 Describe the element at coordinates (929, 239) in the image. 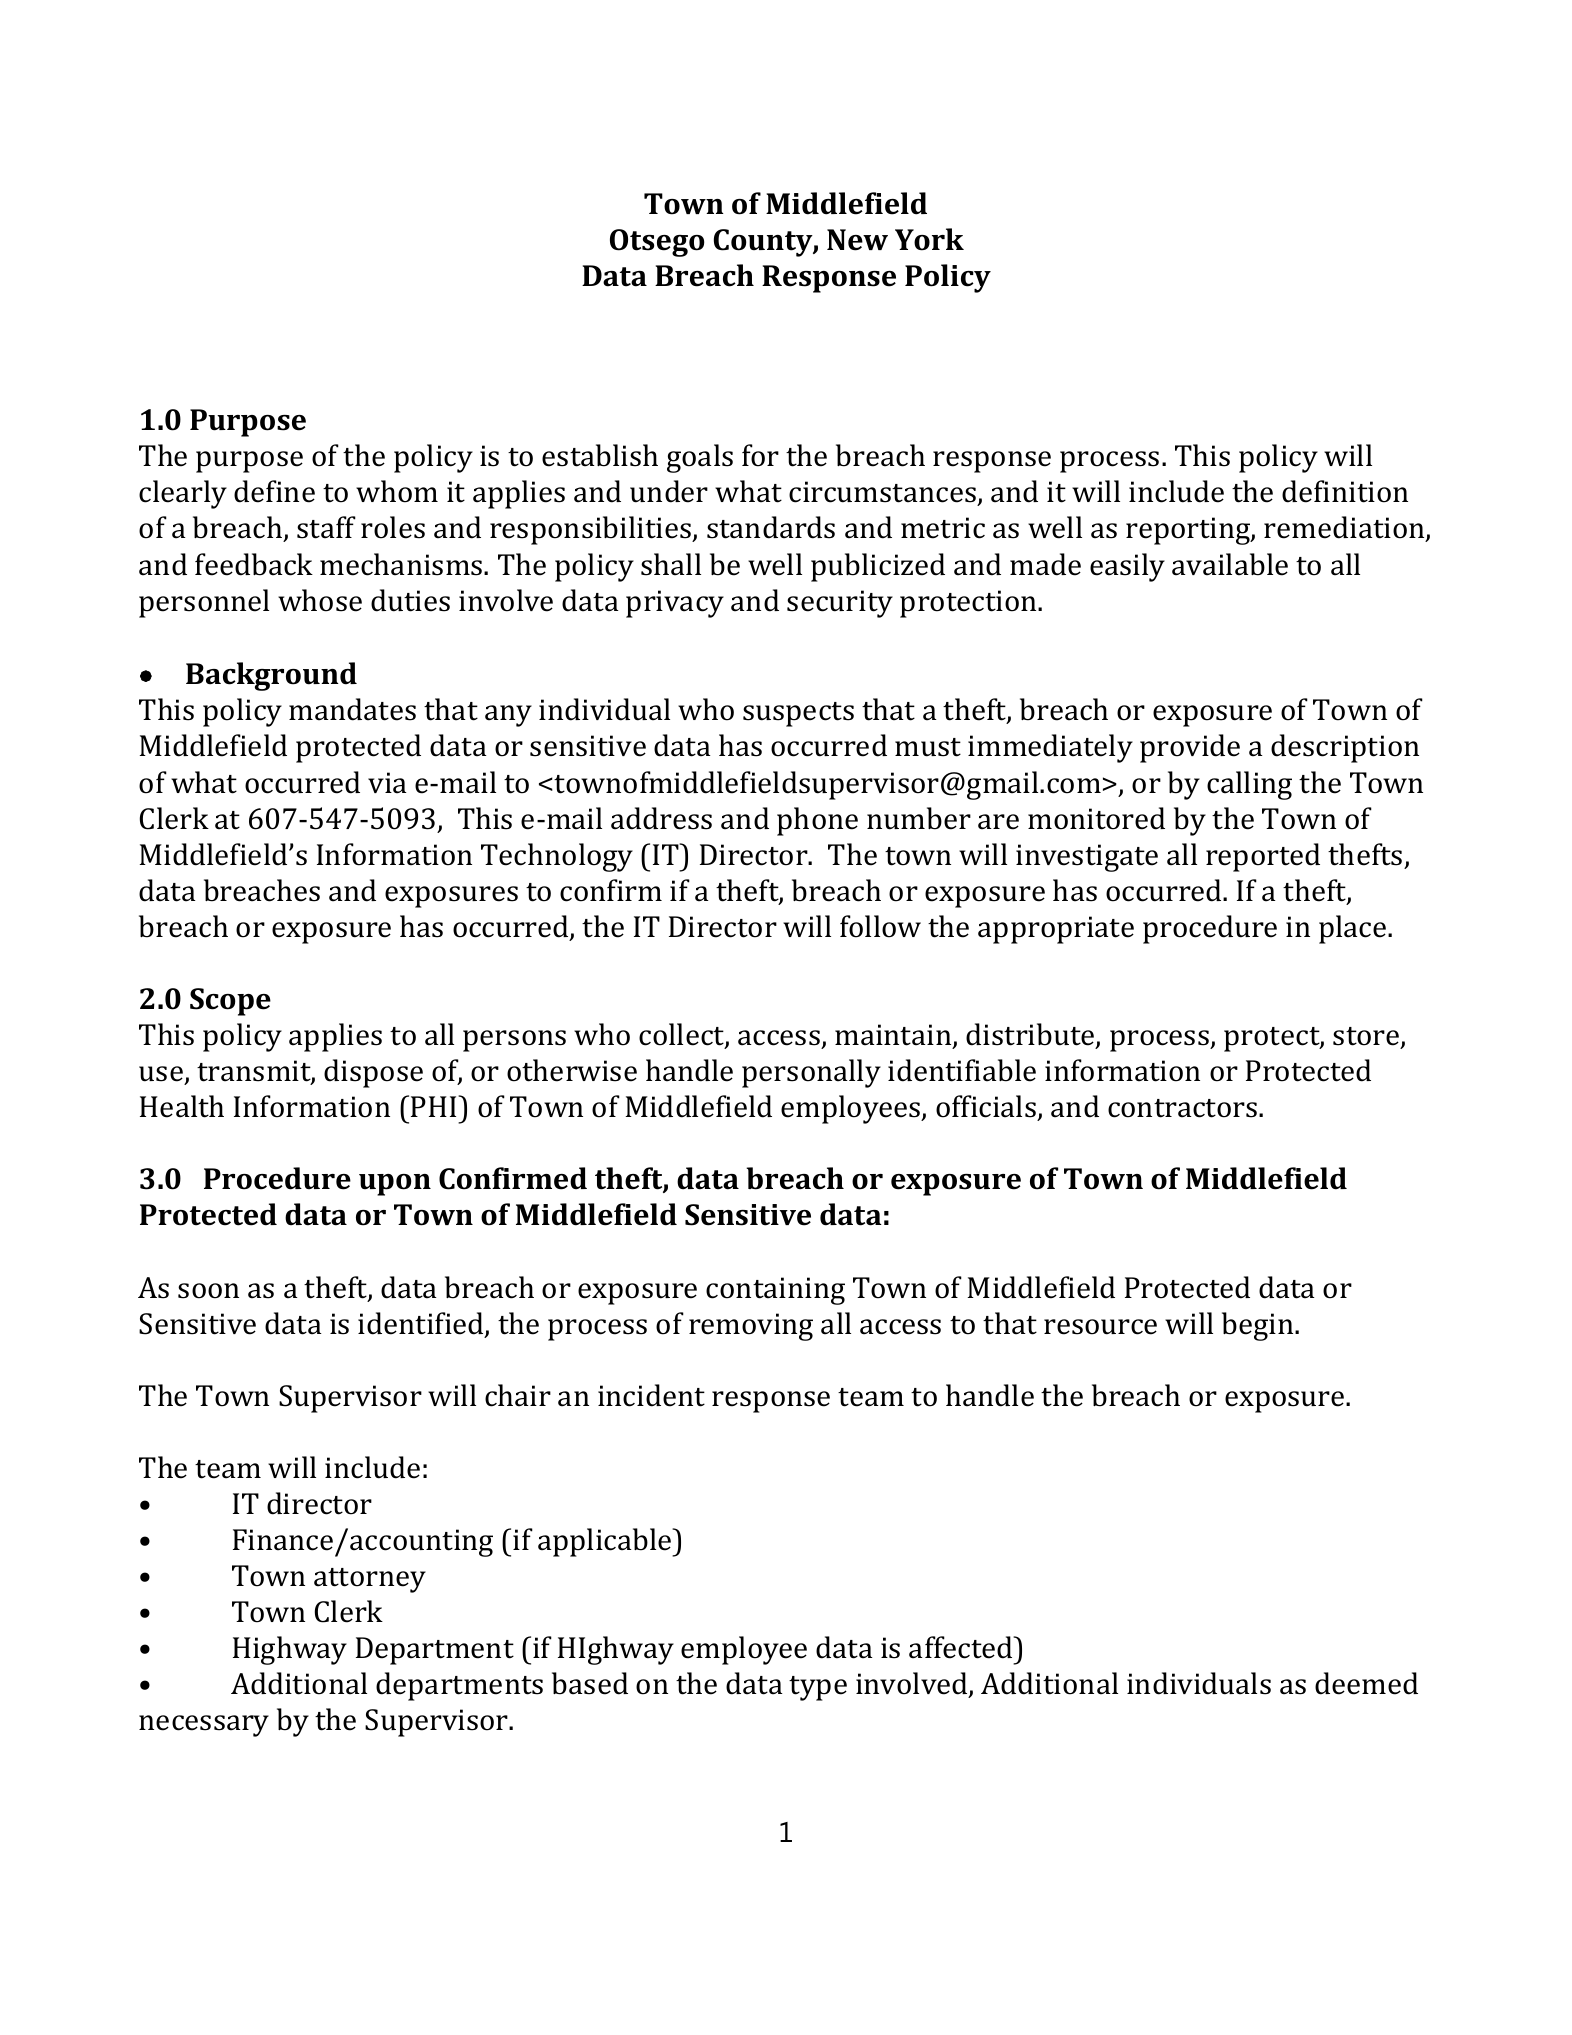

I see `York` at that location.
